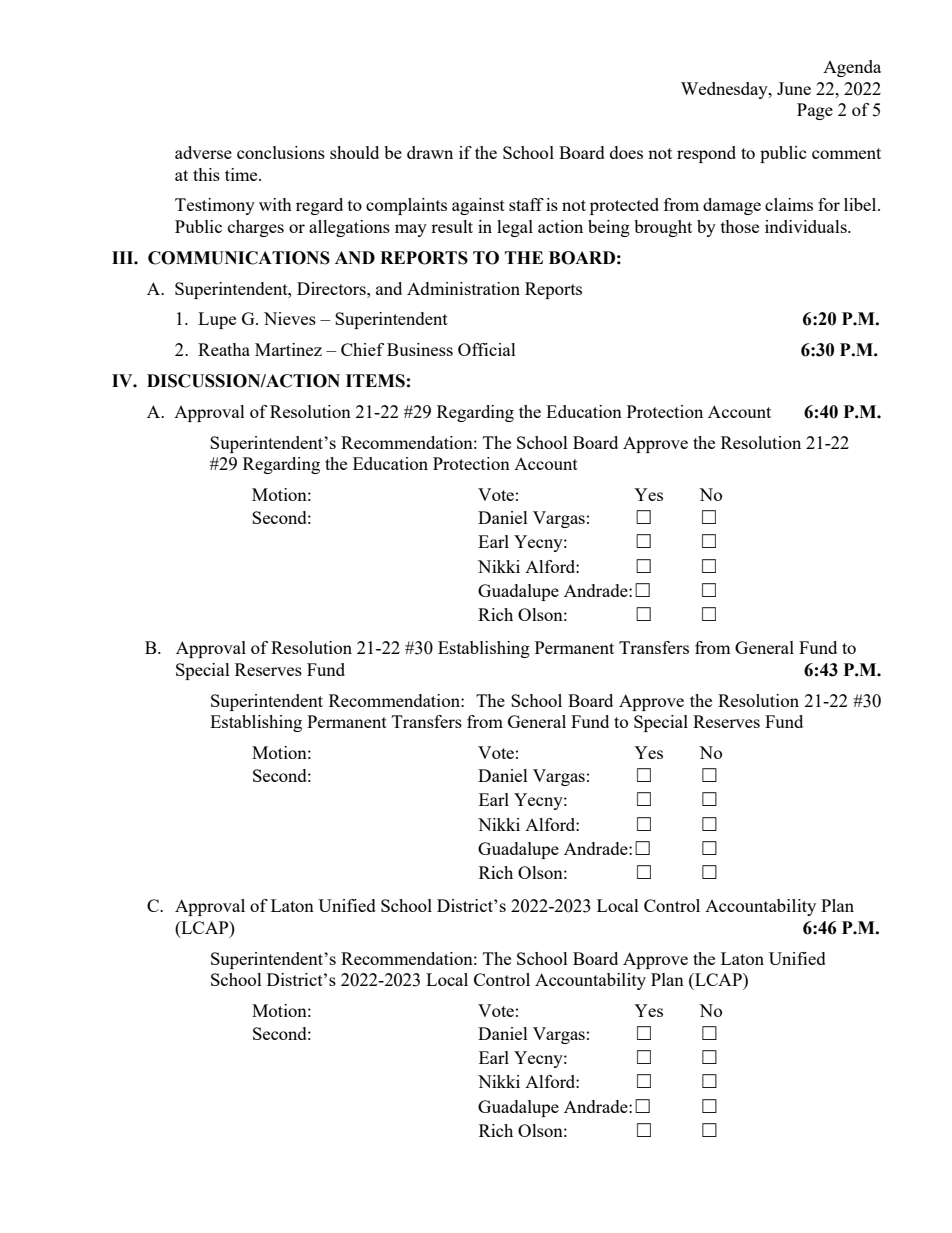 This page has height=1233, width=952. What do you see at coordinates (487, 349) in the page?
I see `Official` at bounding box center [487, 349].
